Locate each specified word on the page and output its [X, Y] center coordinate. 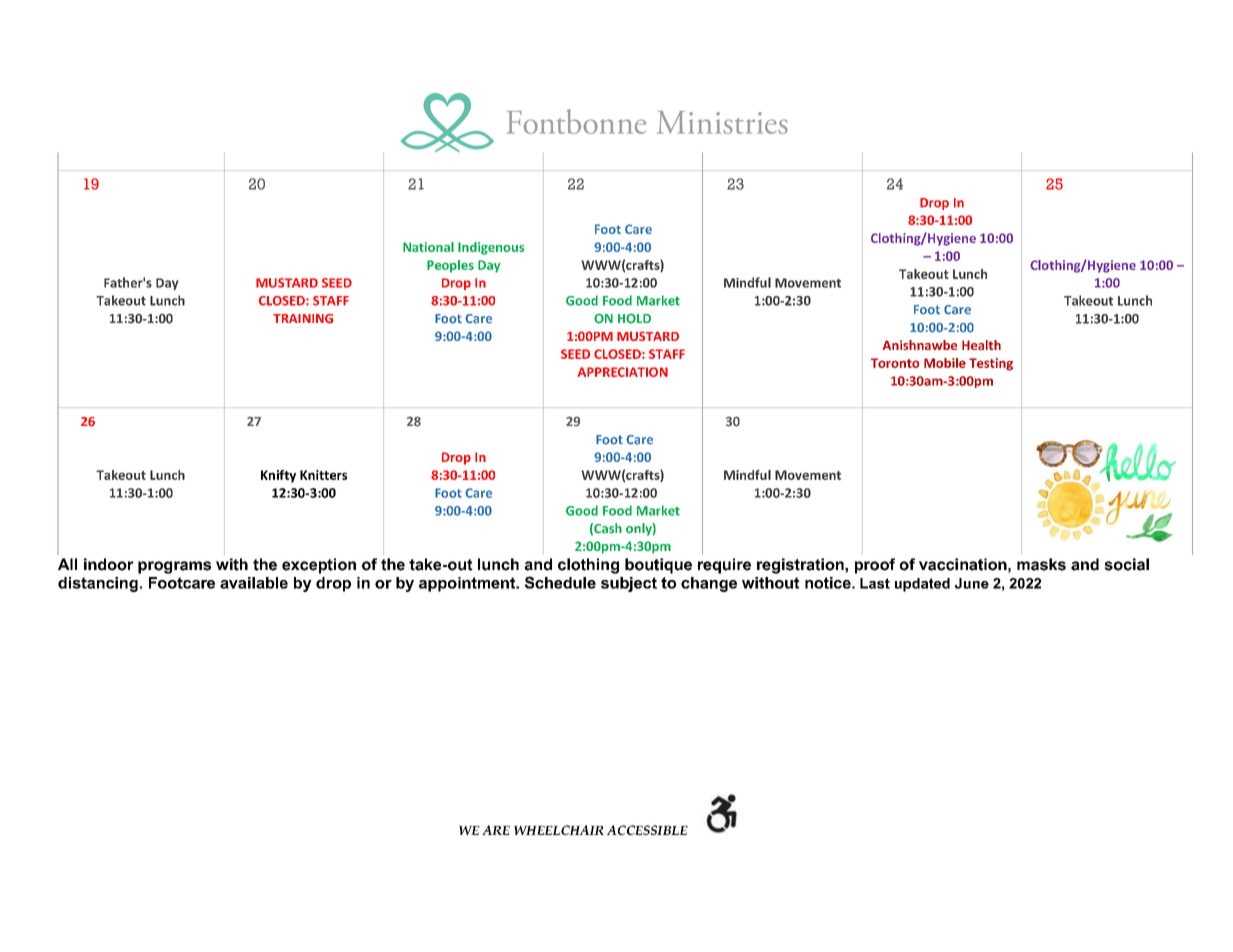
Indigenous [491, 248]
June [972, 583]
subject [629, 584]
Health [981, 345]
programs [174, 567]
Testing [991, 364]
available [254, 583]
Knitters [323, 475]
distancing [98, 584]
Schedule [560, 582]
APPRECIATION [623, 372]
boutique [658, 566]
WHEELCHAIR [559, 830]
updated [922, 585]
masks [1041, 564]
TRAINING [303, 319]
